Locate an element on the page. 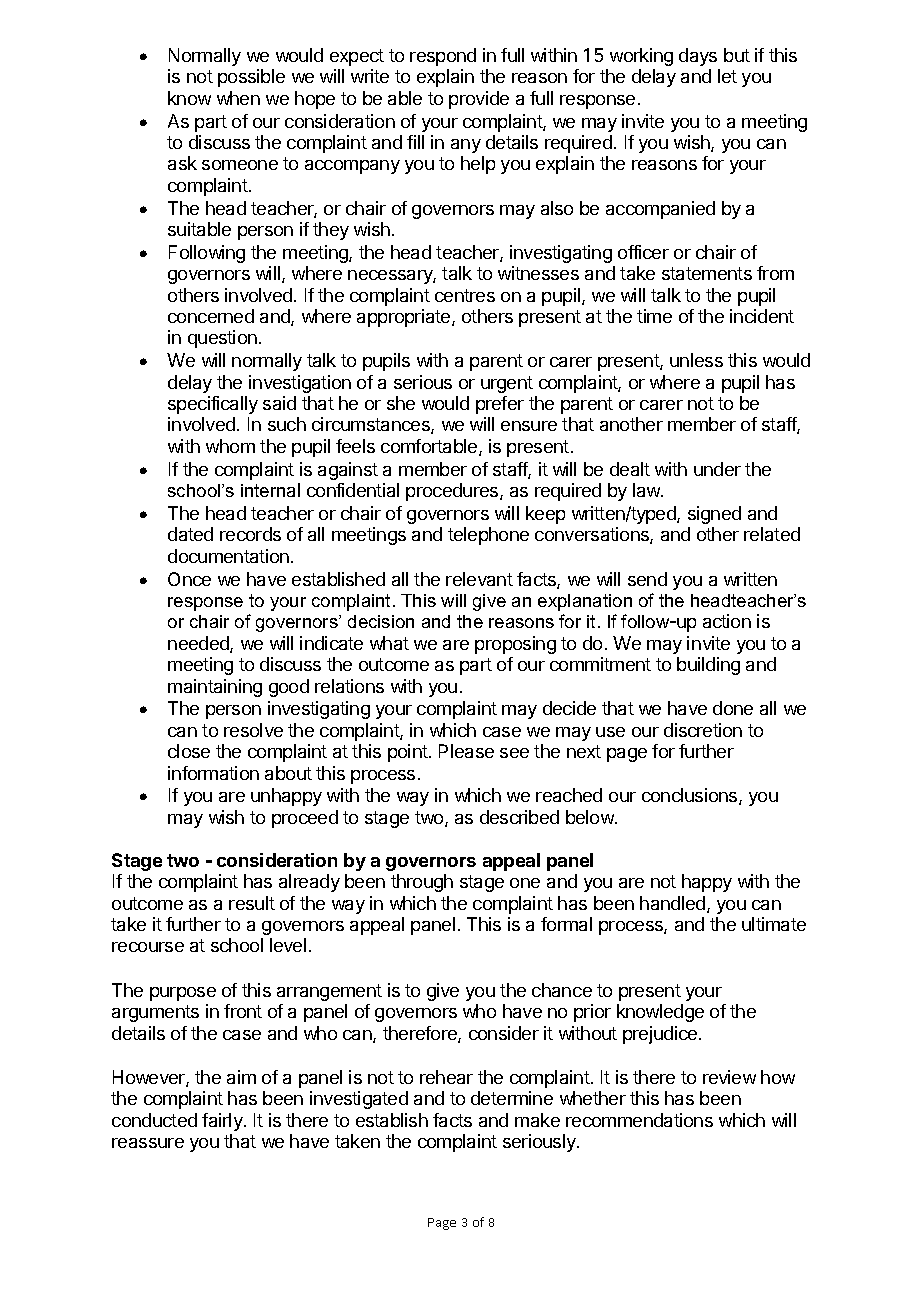  documentation is located at coordinates (228, 556).
